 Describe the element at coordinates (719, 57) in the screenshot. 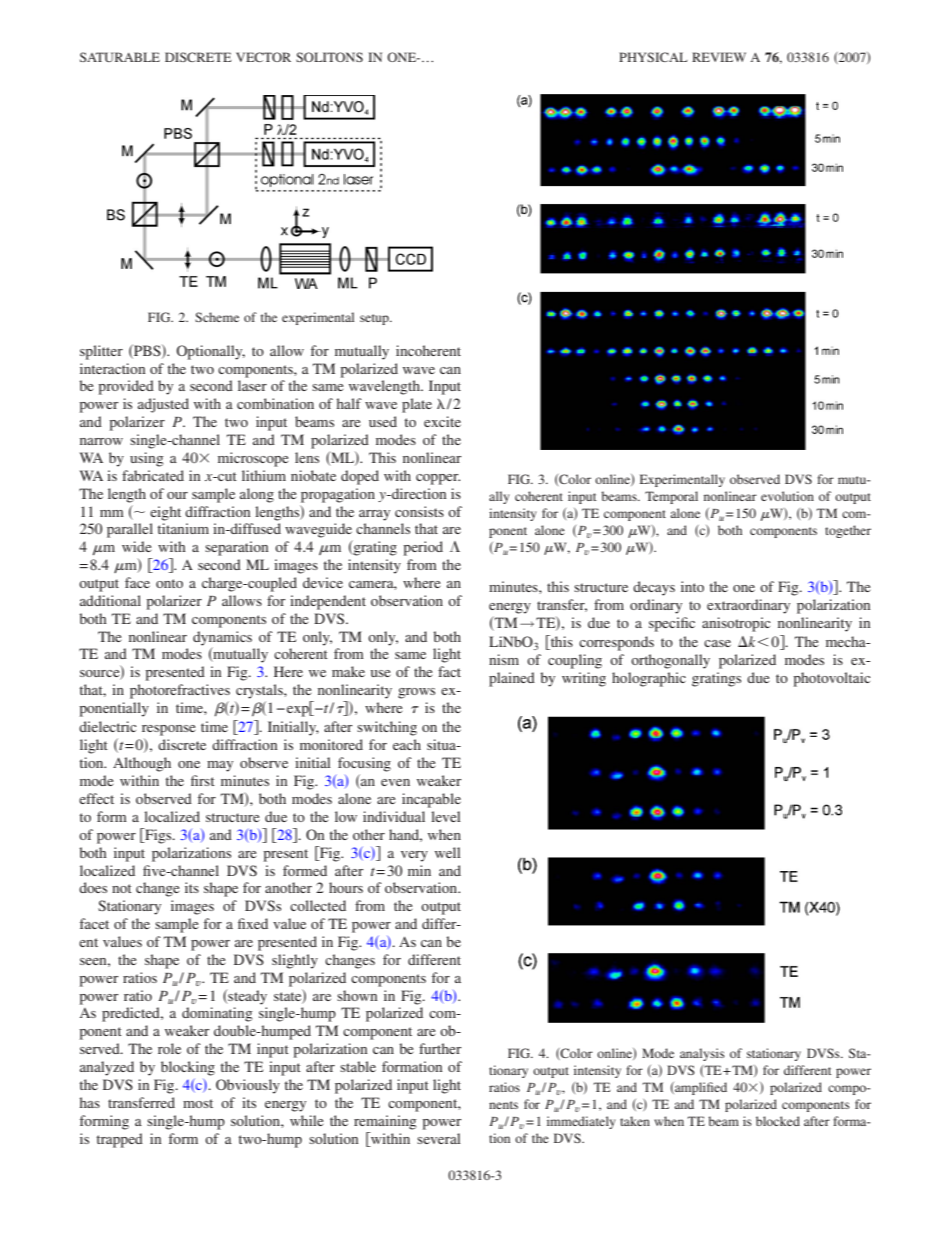

I see `REVIEW` at that location.
